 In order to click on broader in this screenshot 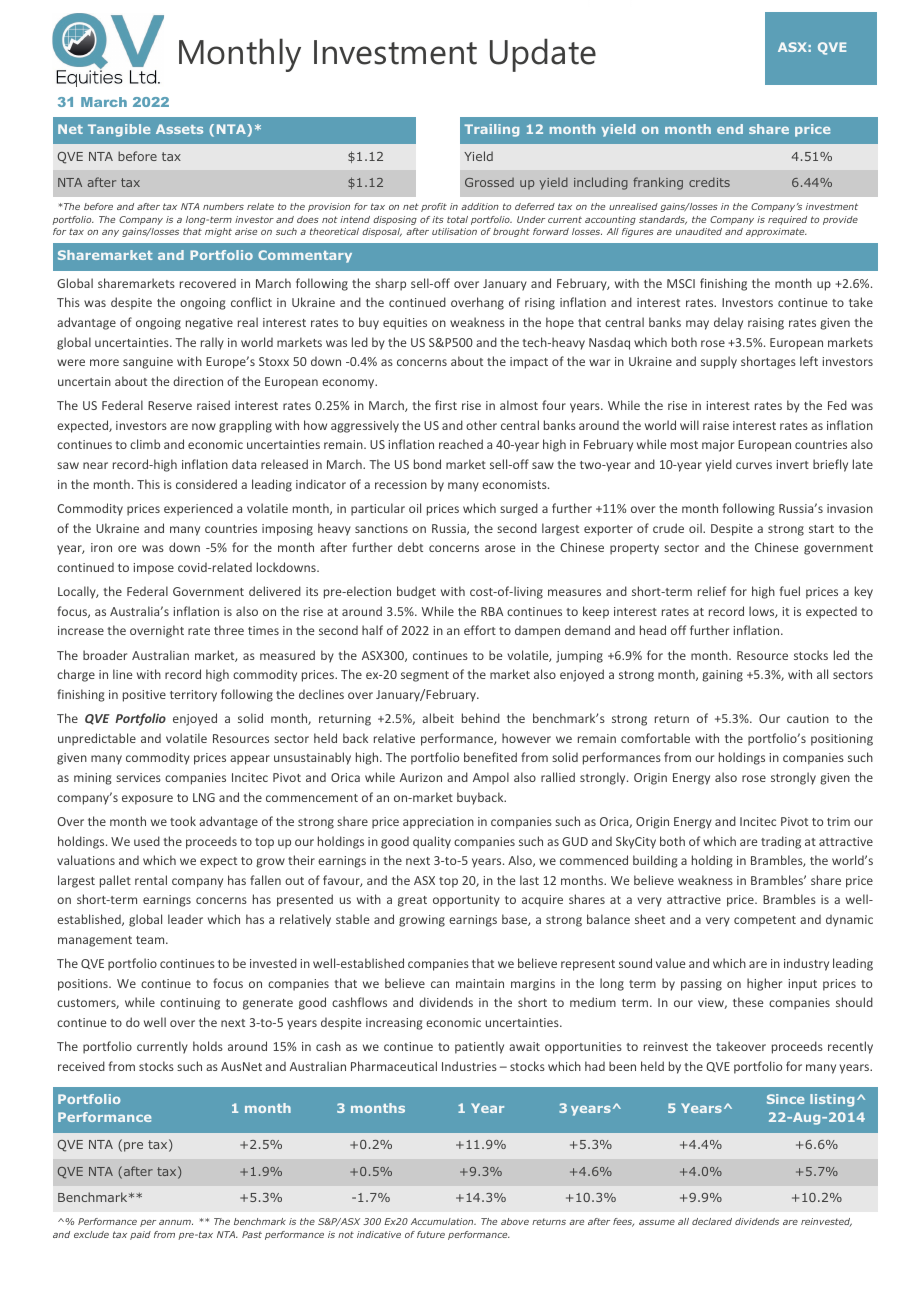, I will do `click(105, 655)`.
